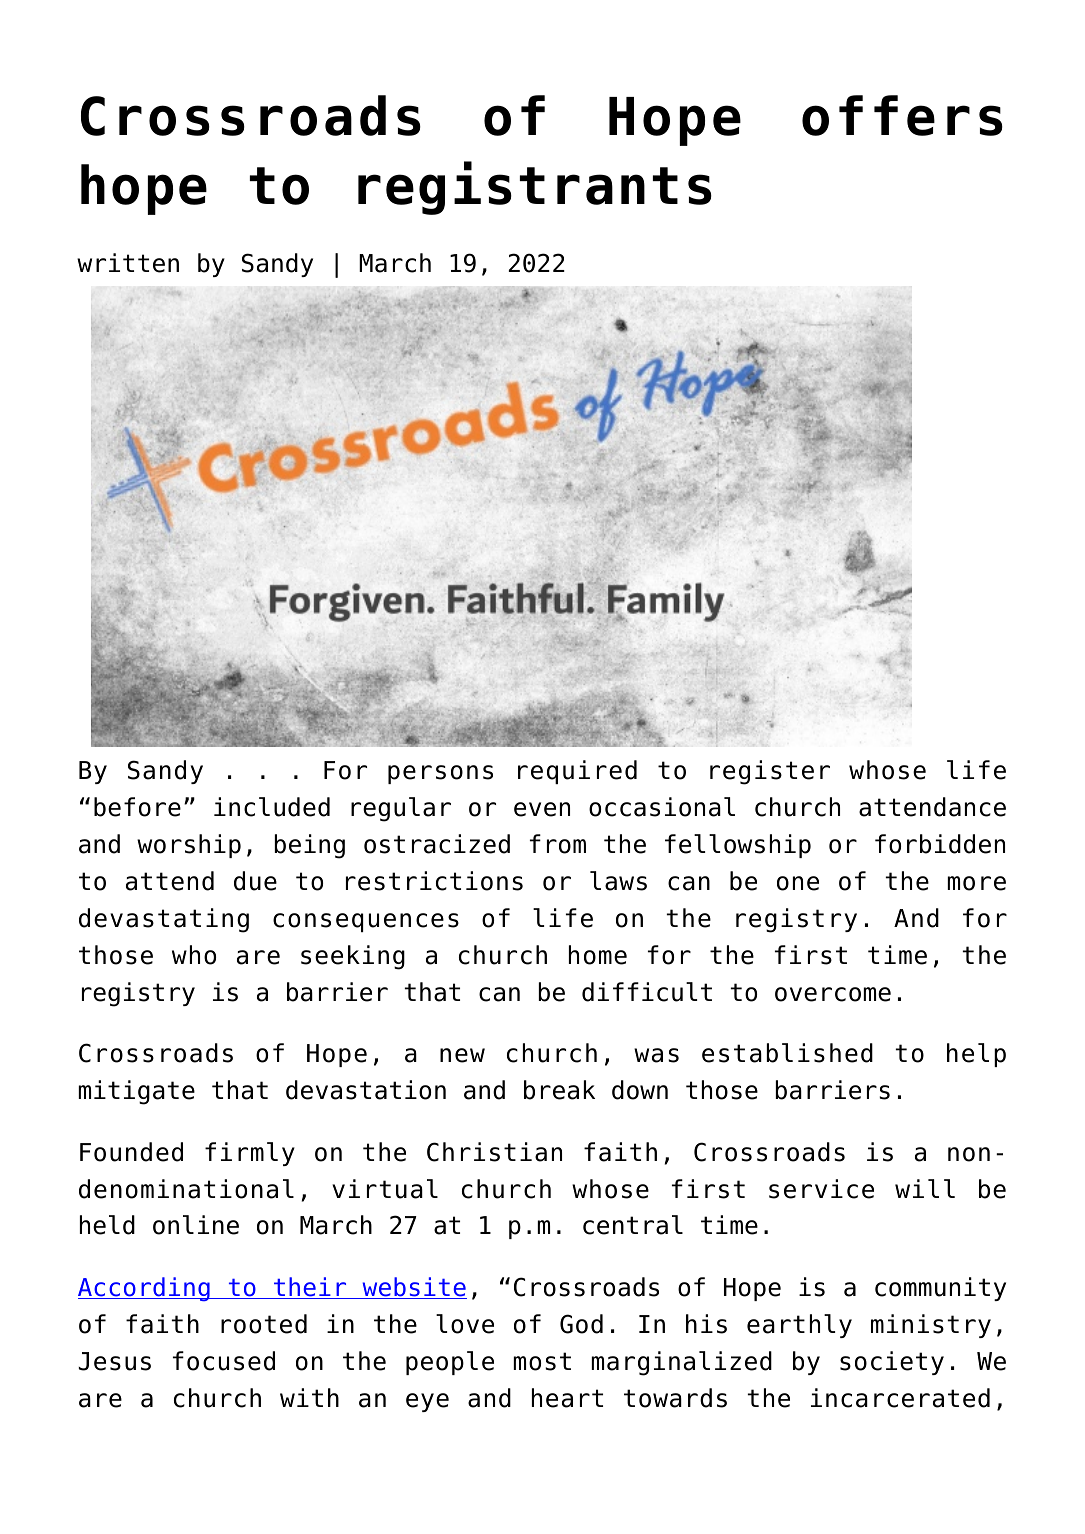  Describe the element at coordinates (224, 1361) in the image. I see `focused` at that location.
